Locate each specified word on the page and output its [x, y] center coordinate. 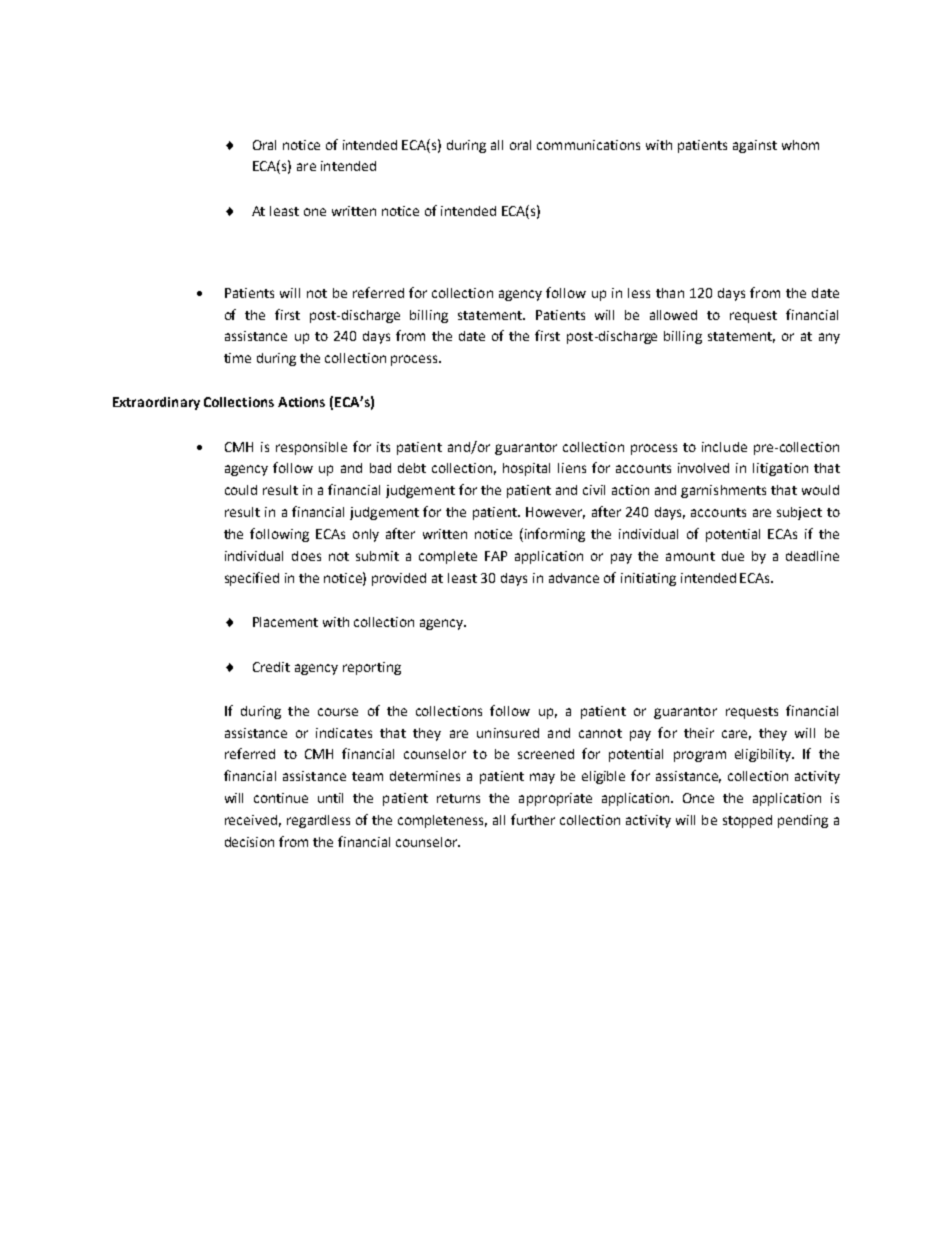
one [315, 212]
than [670, 293]
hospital [526, 469]
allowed [673, 315]
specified [252, 579]
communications [588, 145]
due [733, 556]
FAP [496, 556]
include [724, 447]
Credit [271, 667]
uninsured [508, 733]
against [755, 146]
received [251, 820]
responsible [311, 448]
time [237, 358]
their [699, 733]
